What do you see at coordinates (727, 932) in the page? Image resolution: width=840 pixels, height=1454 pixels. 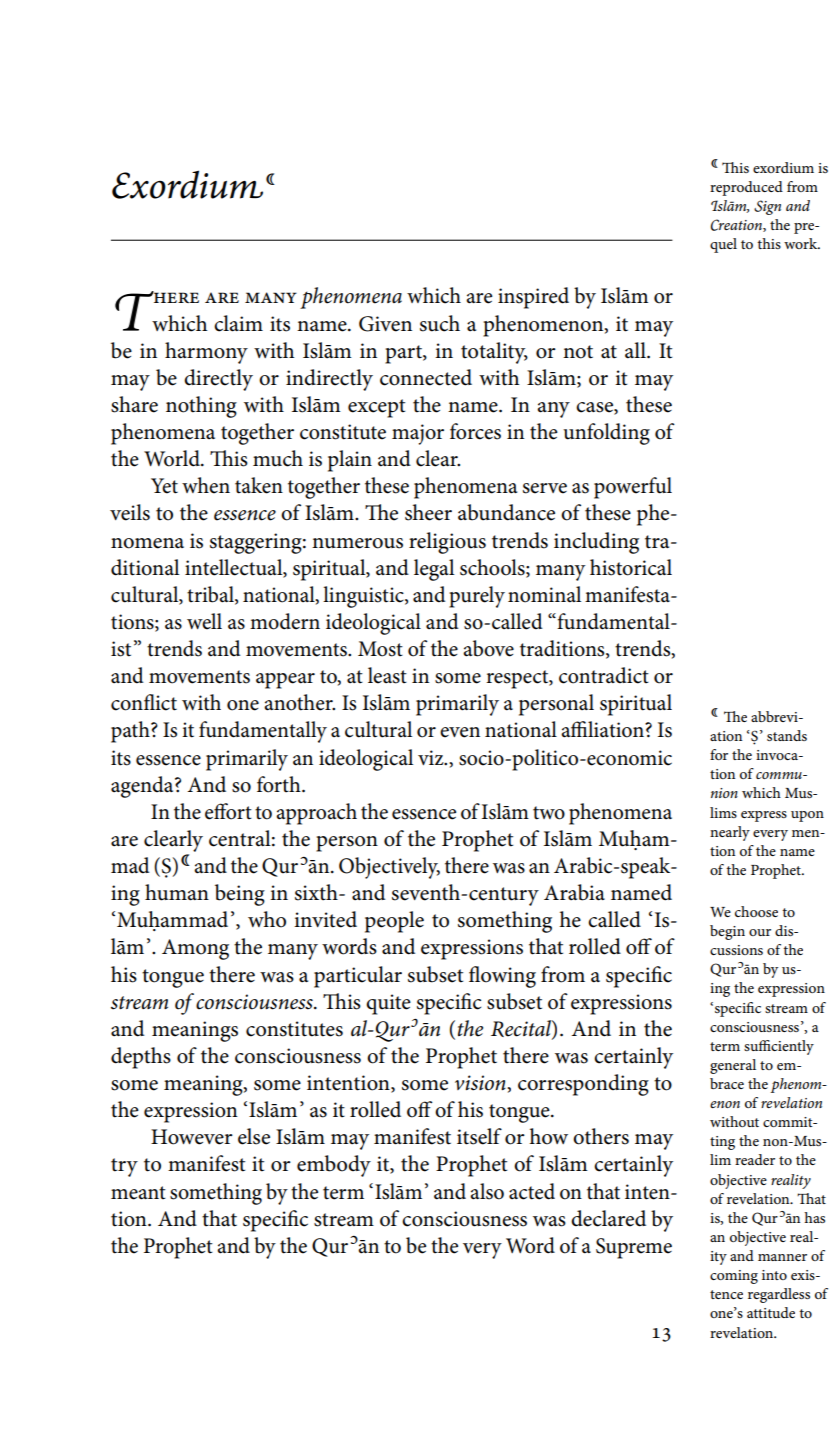 I see `begin` at bounding box center [727, 932].
